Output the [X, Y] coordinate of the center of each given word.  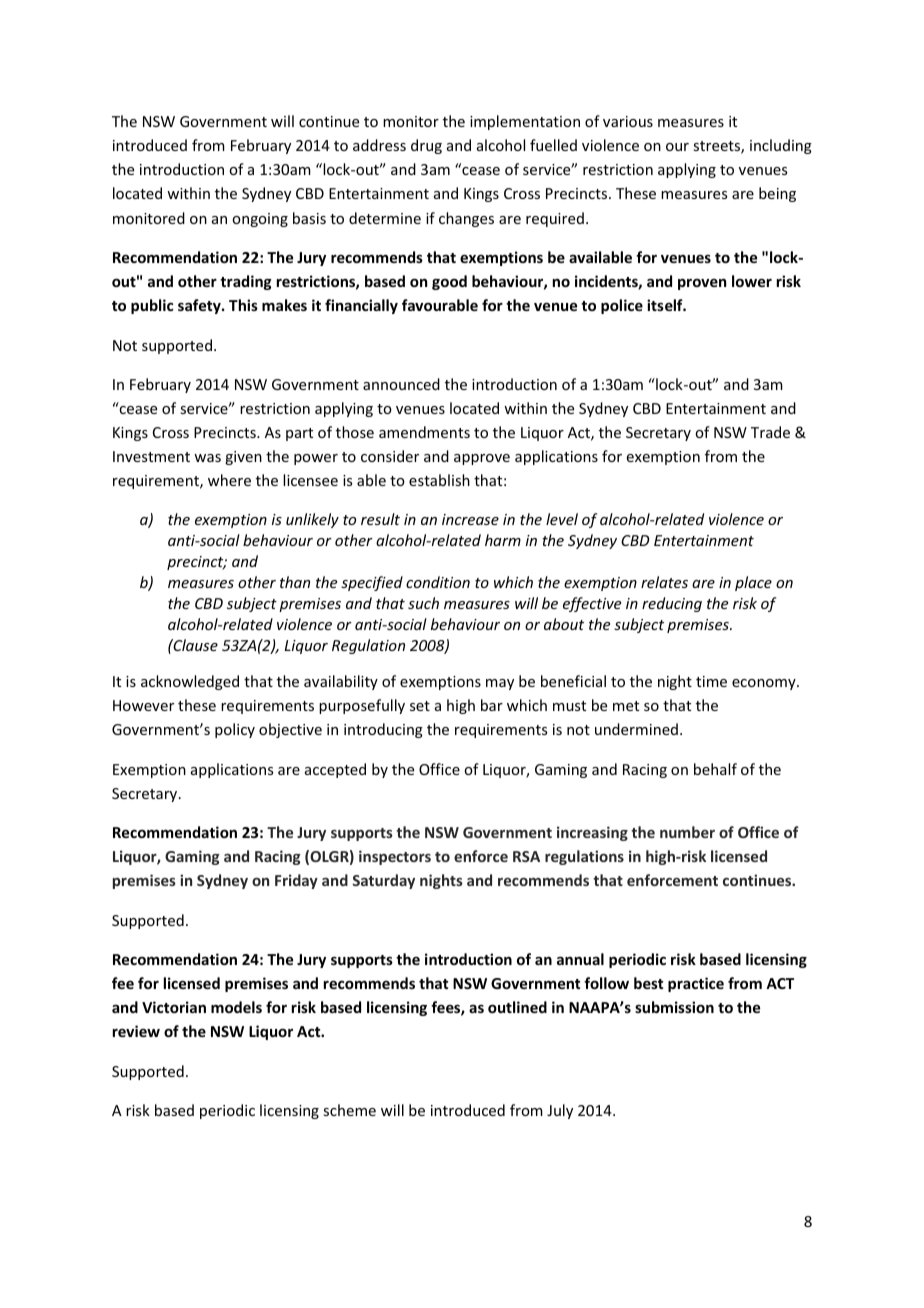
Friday [296, 881]
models [236, 1007]
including [781, 146]
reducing [672, 604]
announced [401, 384]
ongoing [260, 220]
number [687, 832]
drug [426, 146]
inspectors [395, 857]
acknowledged [190, 682]
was [207, 458]
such [423, 603]
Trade [770, 432]
